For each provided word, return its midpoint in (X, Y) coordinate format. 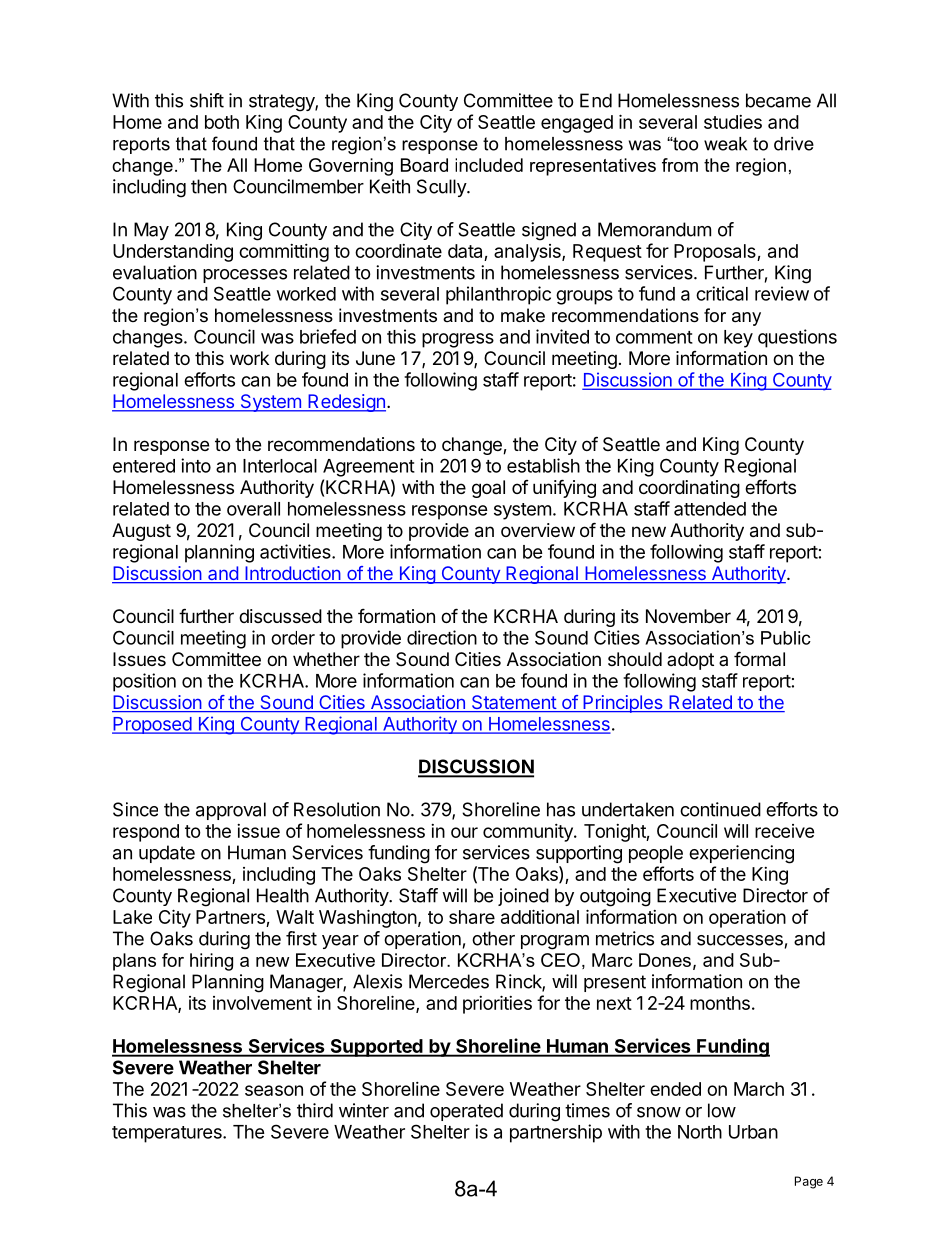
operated (466, 1112)
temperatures (168, 1134)
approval (231, 811)
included (489, 165)
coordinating (689, 489)
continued (720, 809)
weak (725, 144)
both (222, 122)
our (464, 832)
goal (488, 489)
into (196, 465)
